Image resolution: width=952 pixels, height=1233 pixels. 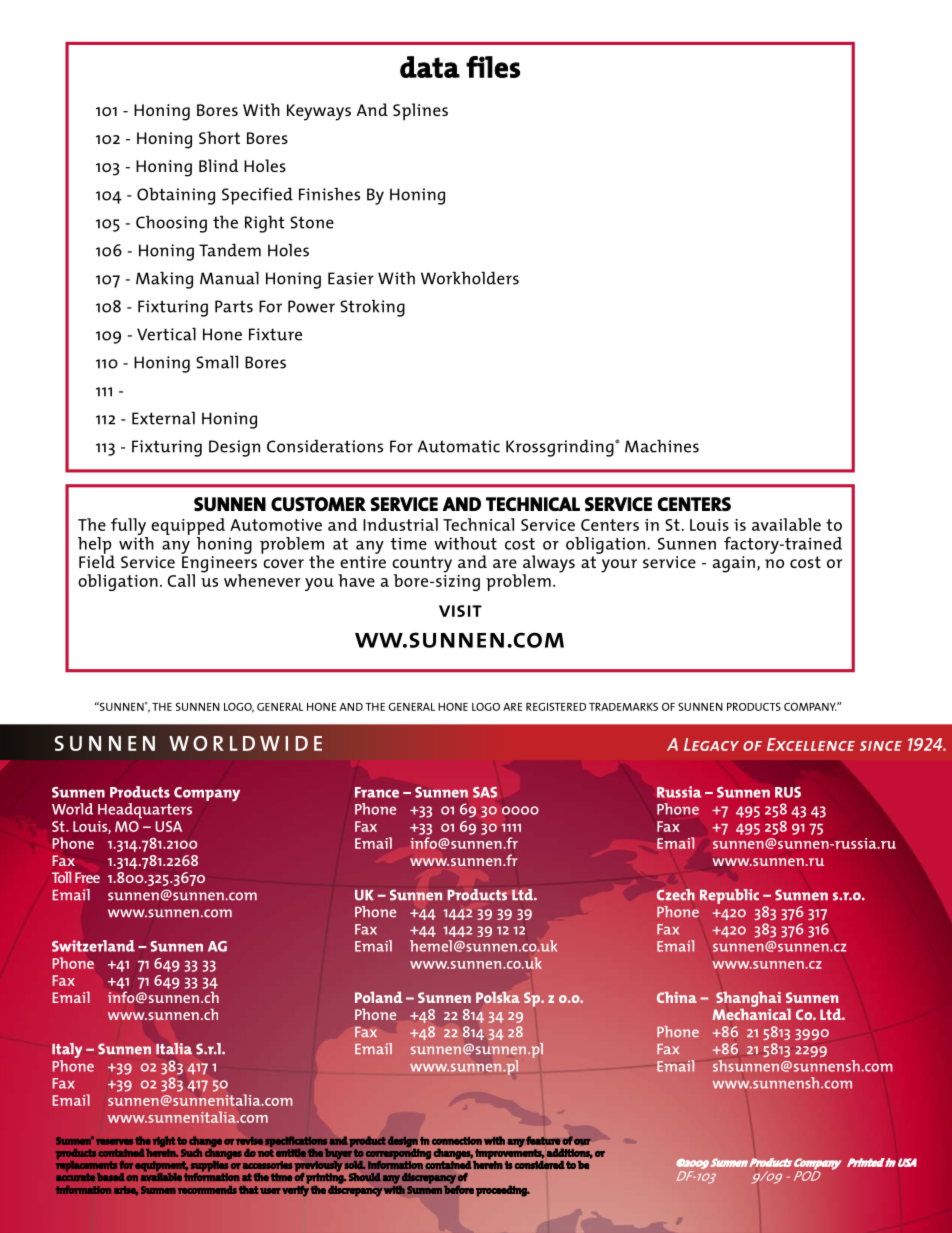 What do you see at coordinates (420, 112) in the image?
I see `Splines` at bounding box center [420, 112].
